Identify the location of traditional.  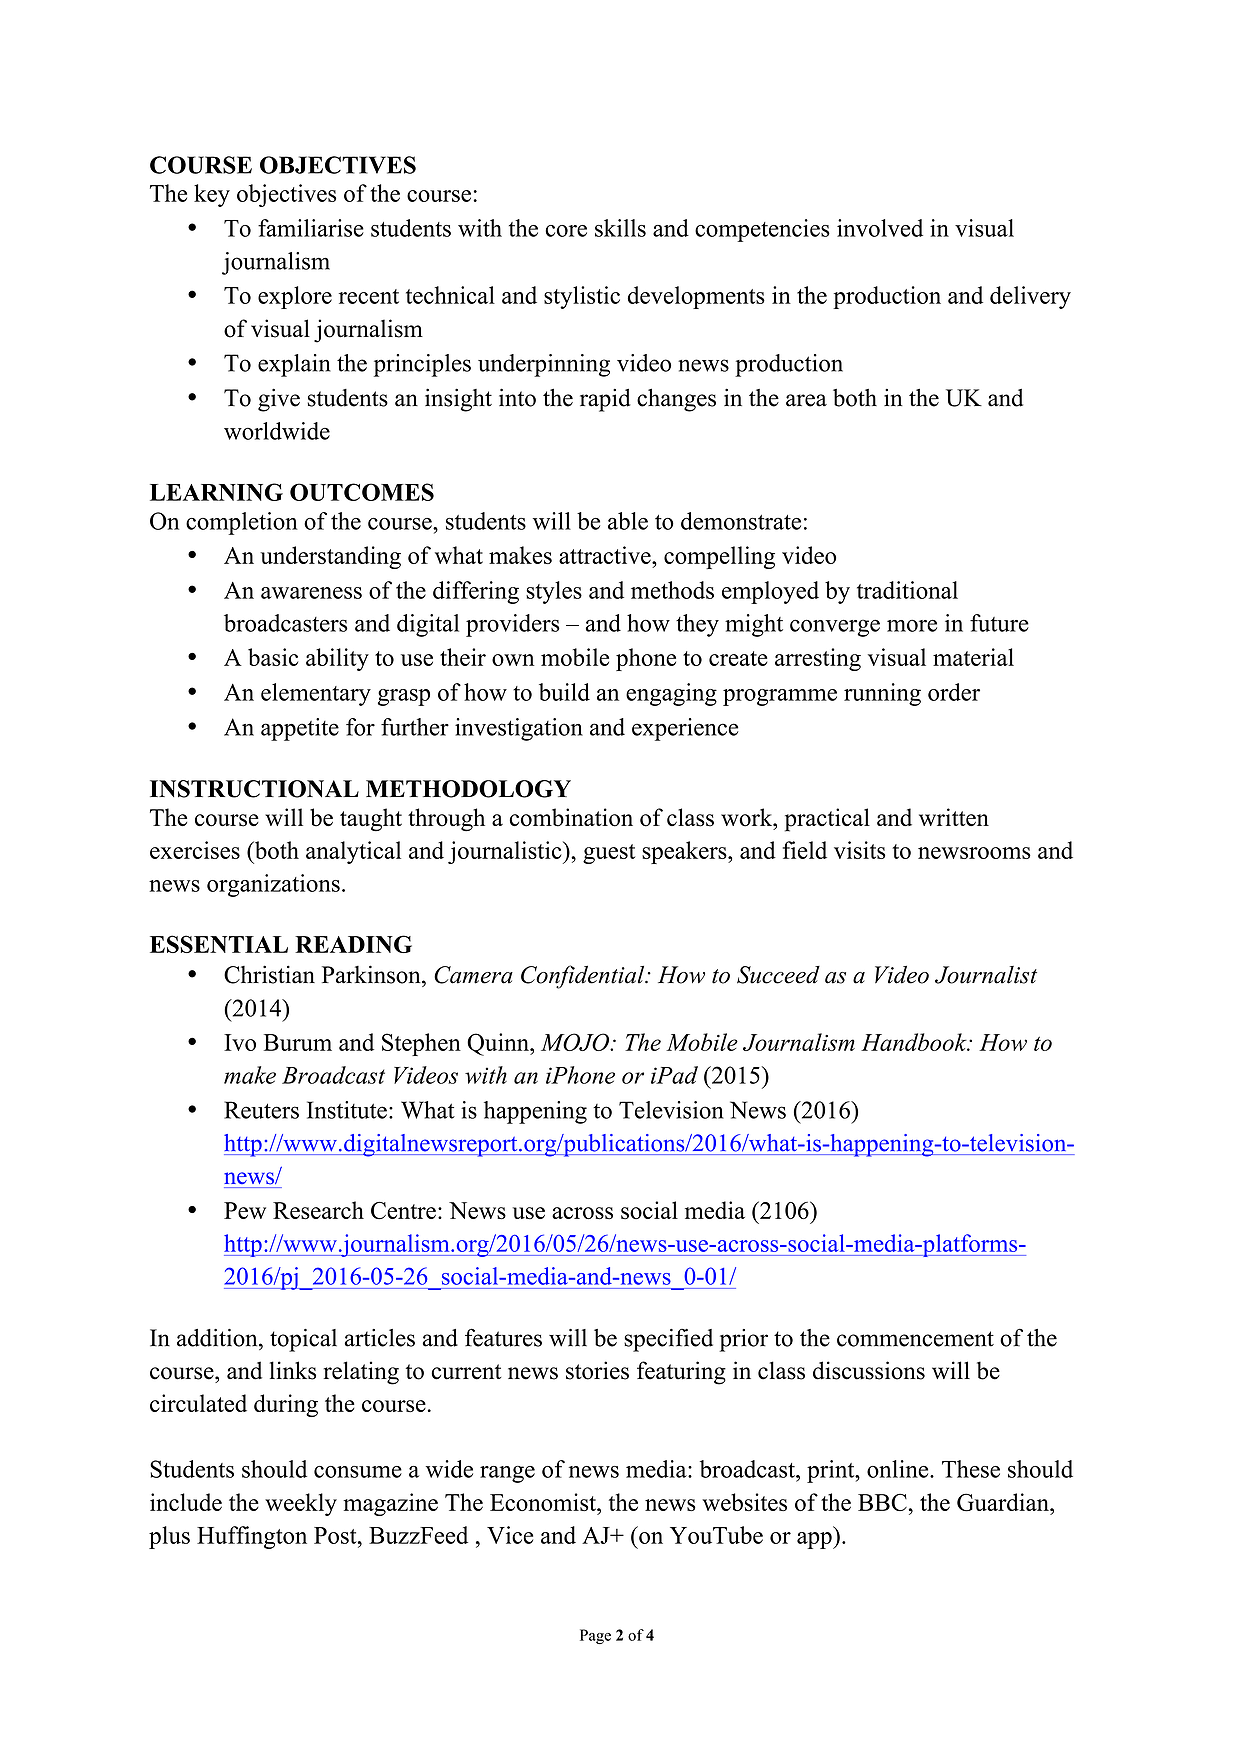
(907, 590).
